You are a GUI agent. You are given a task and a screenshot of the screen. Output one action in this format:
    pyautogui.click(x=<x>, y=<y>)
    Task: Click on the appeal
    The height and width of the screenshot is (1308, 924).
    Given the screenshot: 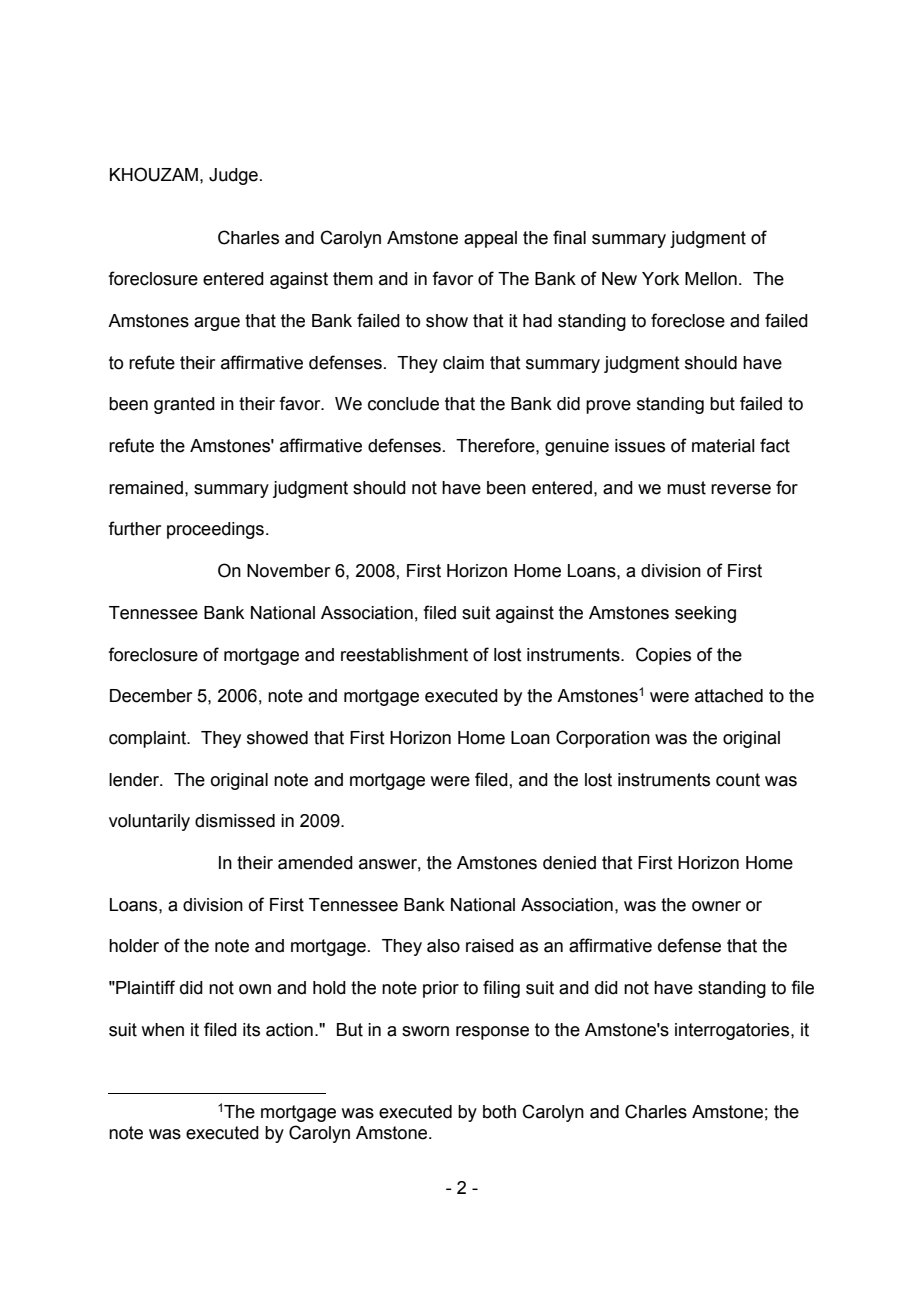 What is the action you would take?
    pyautogui.click(x=490, y=239)
